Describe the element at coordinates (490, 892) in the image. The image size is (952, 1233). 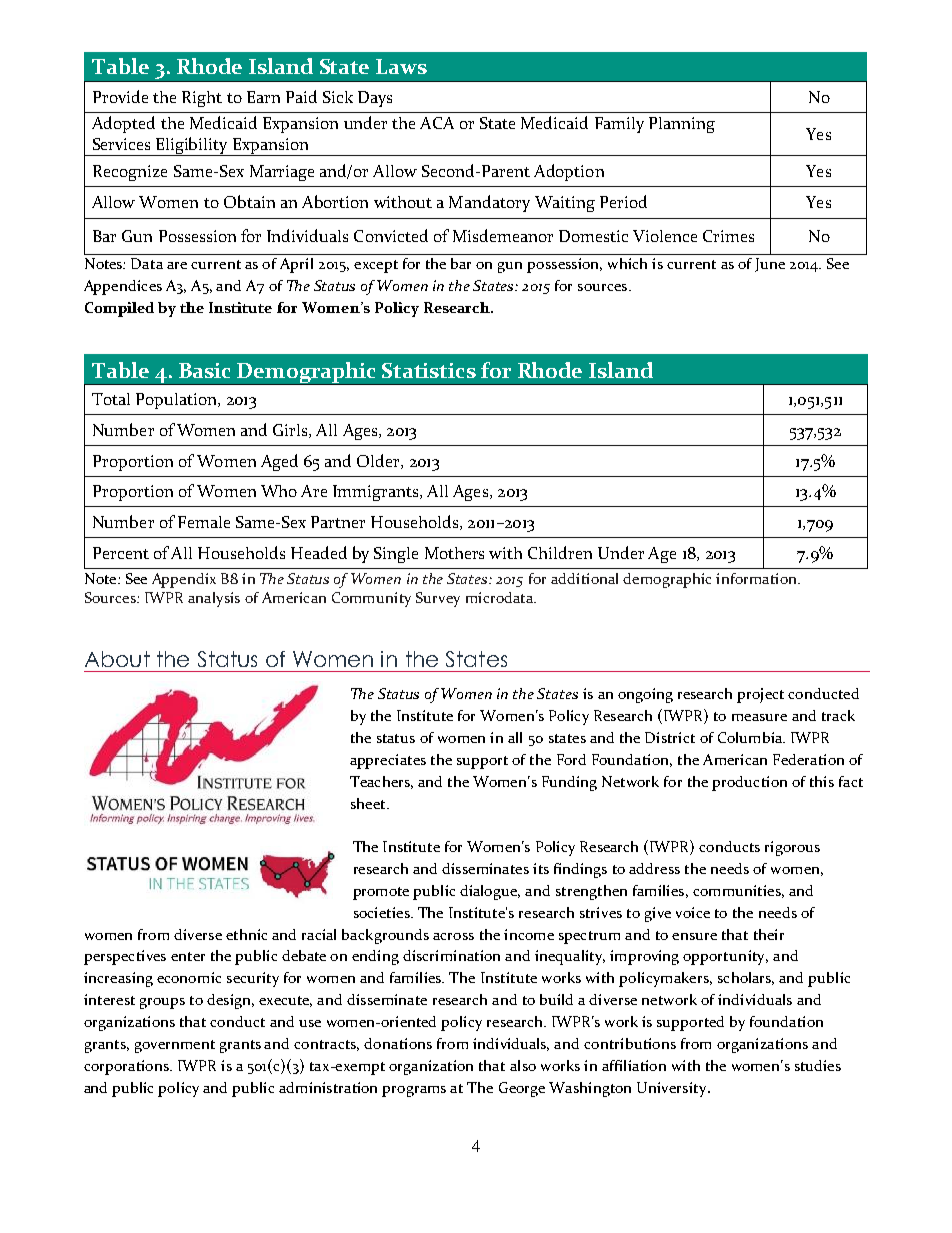
I see `dialogue` at that location.
